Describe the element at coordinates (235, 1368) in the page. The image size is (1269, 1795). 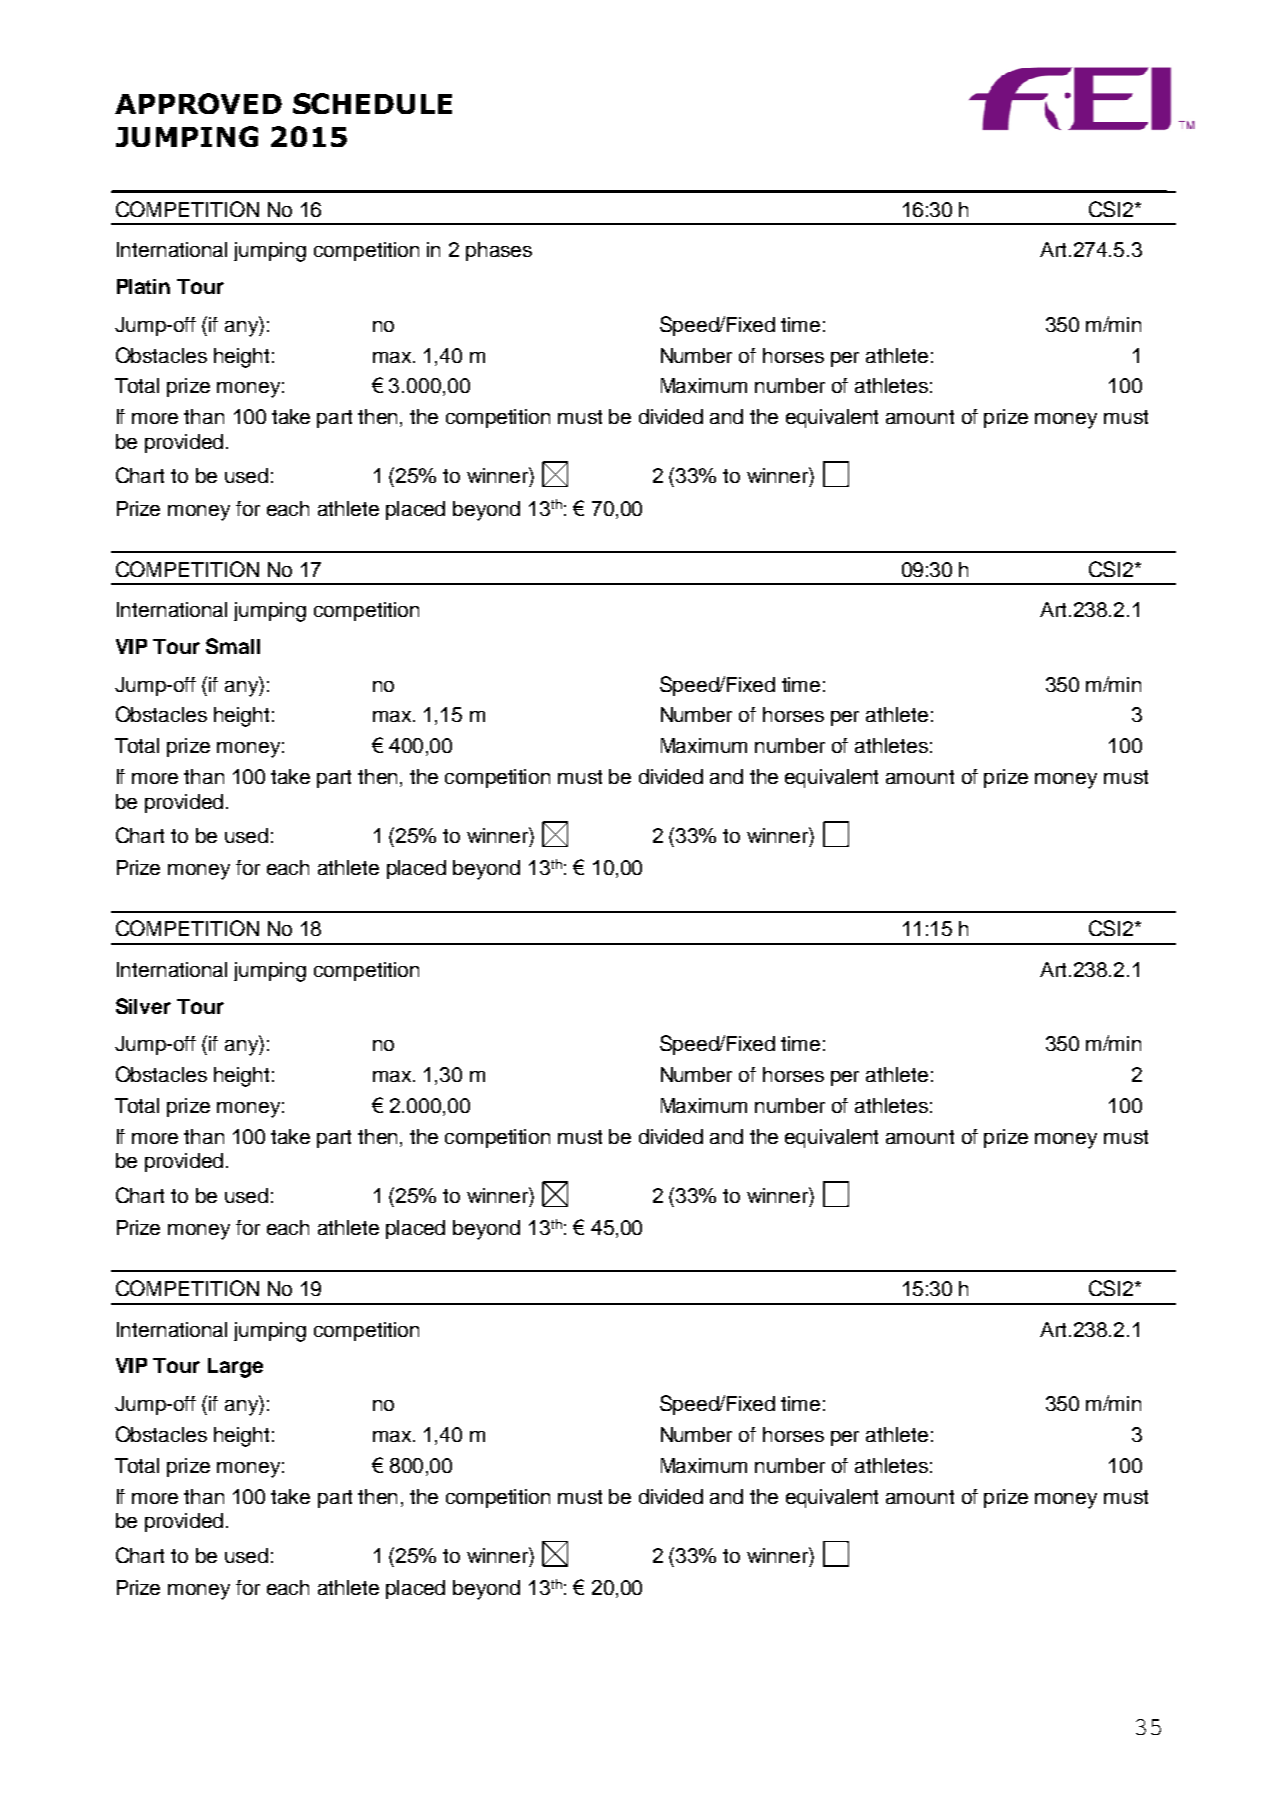
I see `Large` at that location.
